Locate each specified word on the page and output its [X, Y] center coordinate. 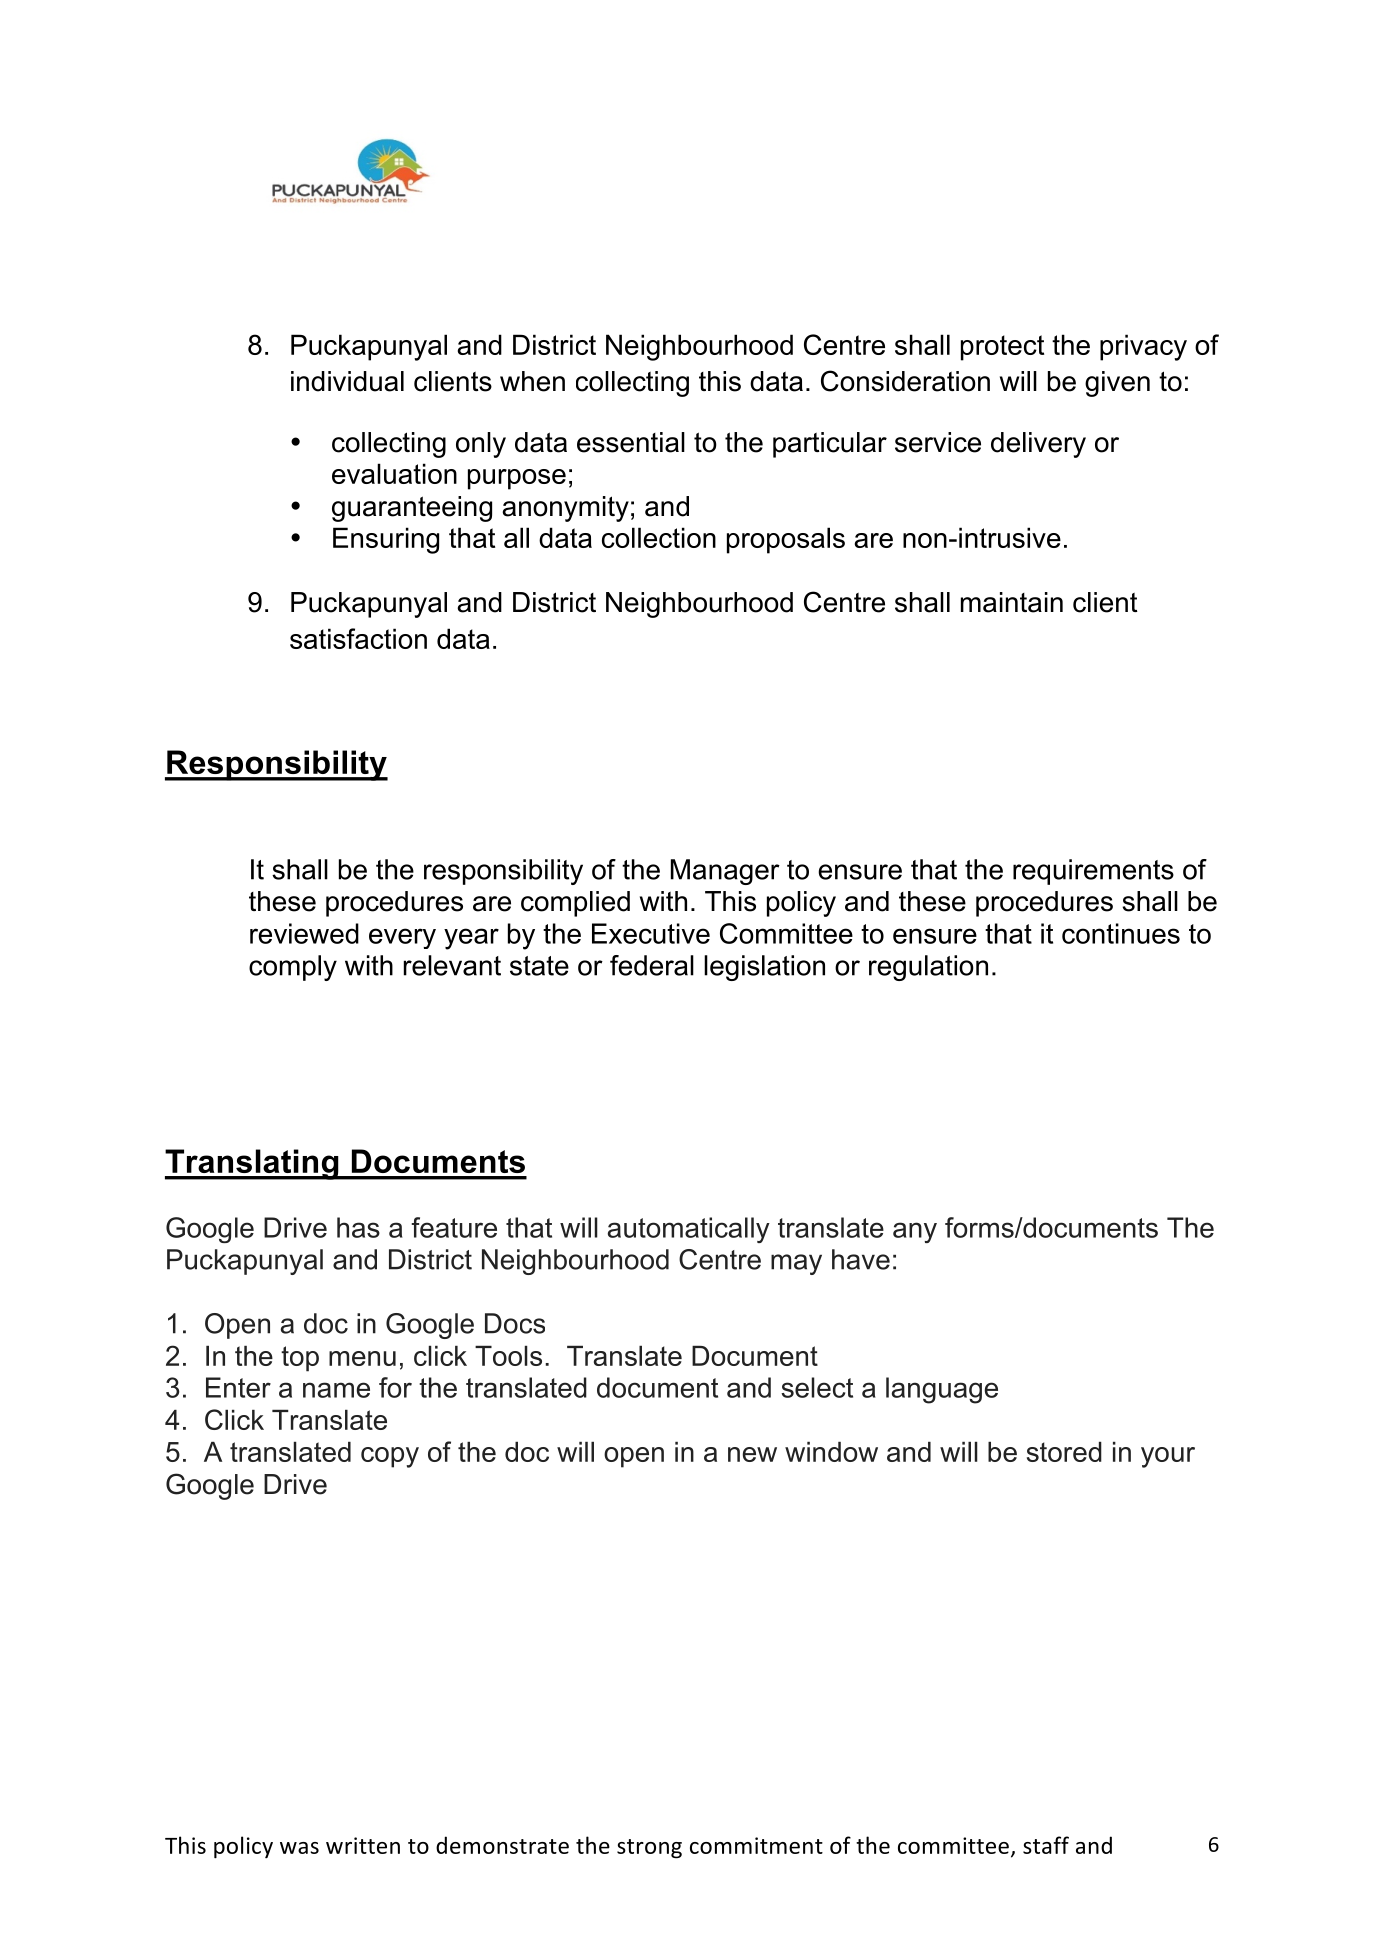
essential [631, 442]
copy [390, 1457]
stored [1064, 1451]
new [752, 1454]
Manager [725, 872]
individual [347, 381]
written [363, 1845]
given [1117, 384]
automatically [689, 1230]
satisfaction [358, 638]
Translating [253, 1164]
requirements [1093, 872]
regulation [928, 968]
